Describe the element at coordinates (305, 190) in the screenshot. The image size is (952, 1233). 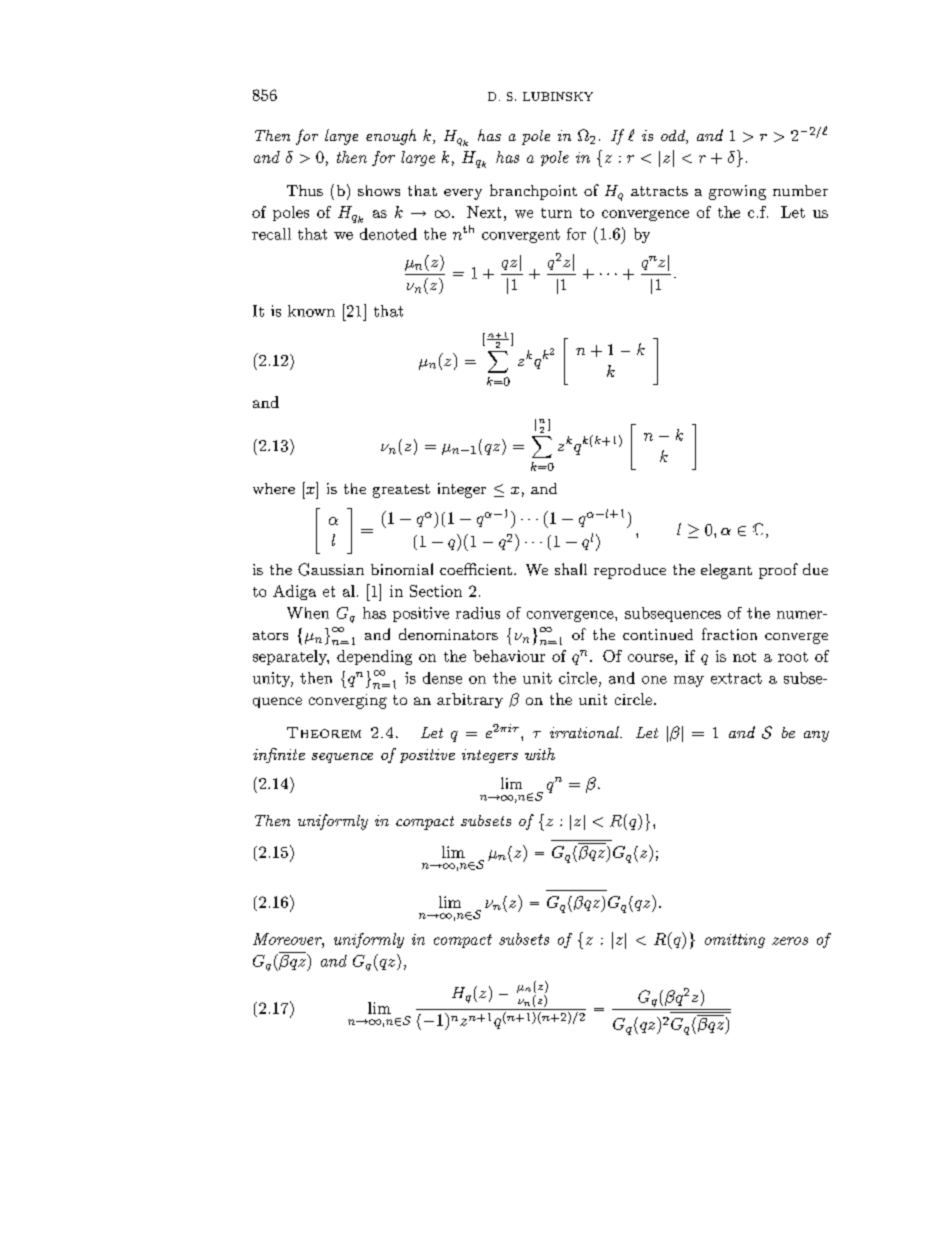
I see `Thus` at that location.
